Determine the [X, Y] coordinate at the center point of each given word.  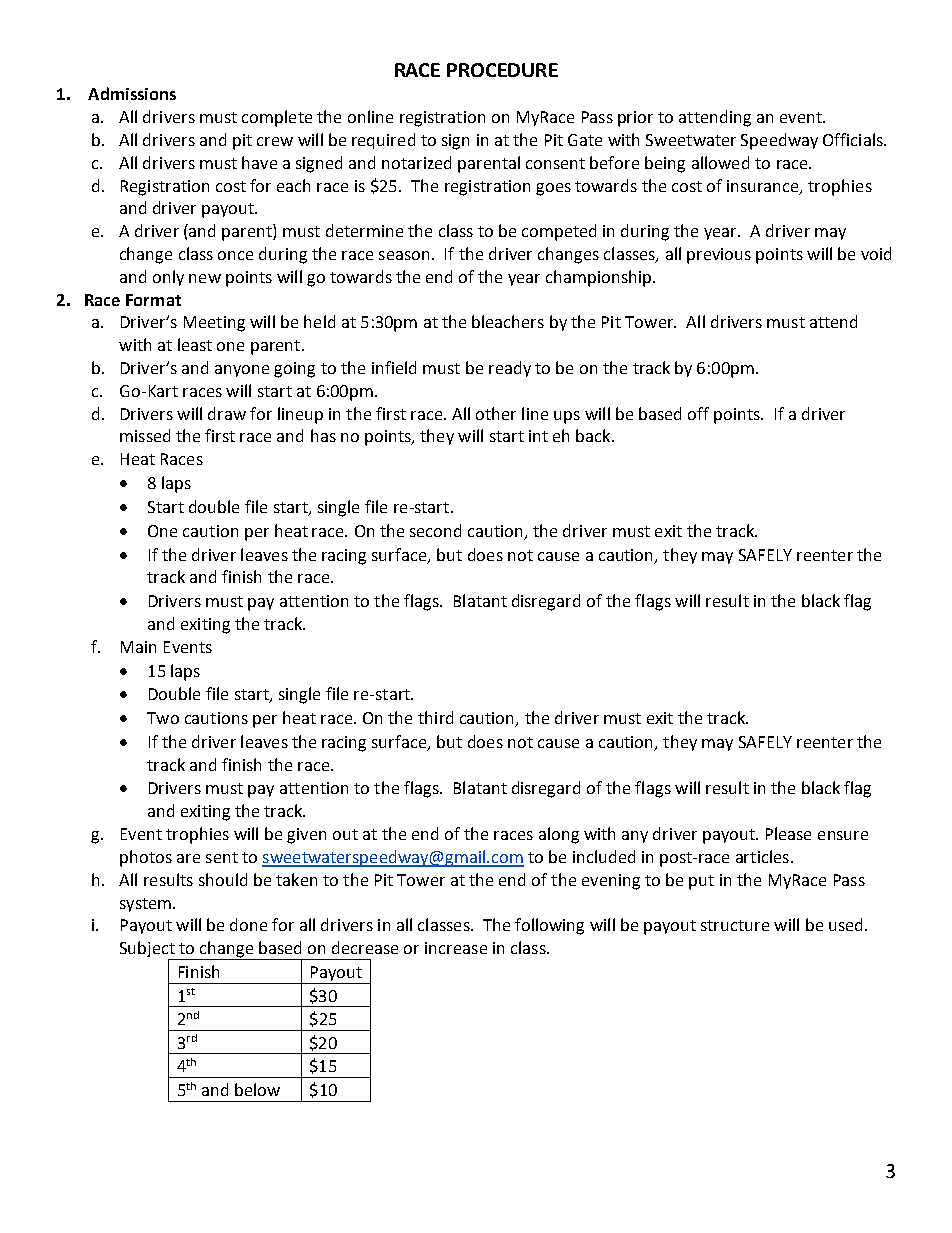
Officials [854, 139]
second [435, 530]
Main [138, 647]
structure [735, 925]
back [594, 435]
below [257, 1089]
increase [456, 948]
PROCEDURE [502, 70]
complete [277, 118]
